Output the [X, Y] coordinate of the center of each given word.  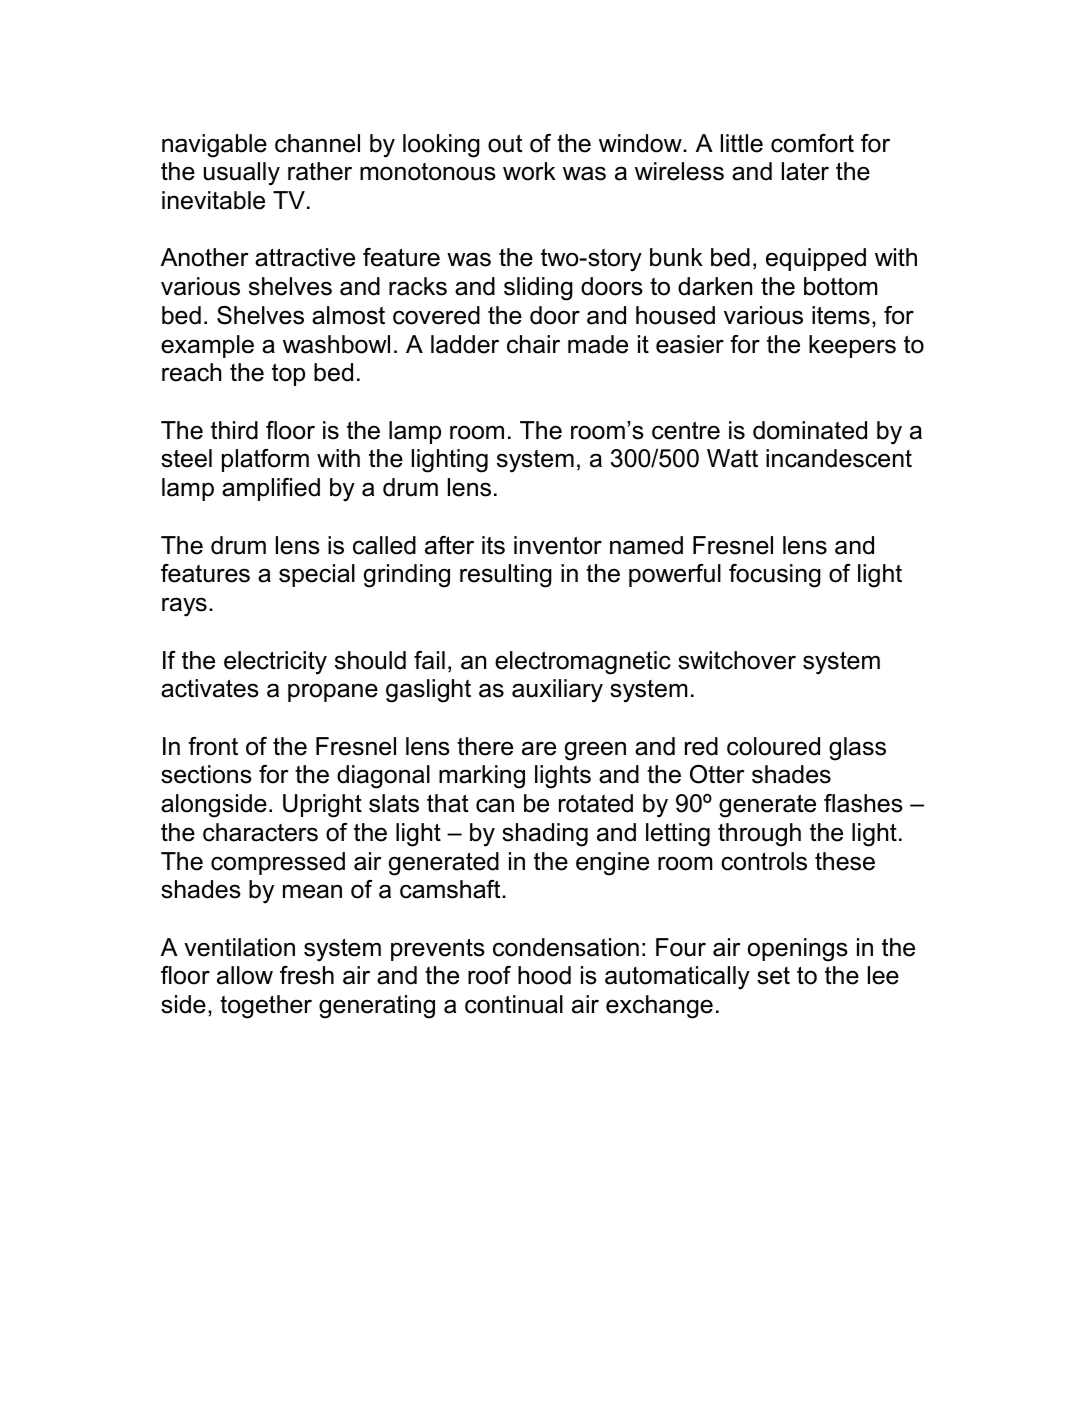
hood [544, 975]
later [805, 171]
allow [245, 975]
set [773, 976]
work [529, 171]
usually [242, 174]
